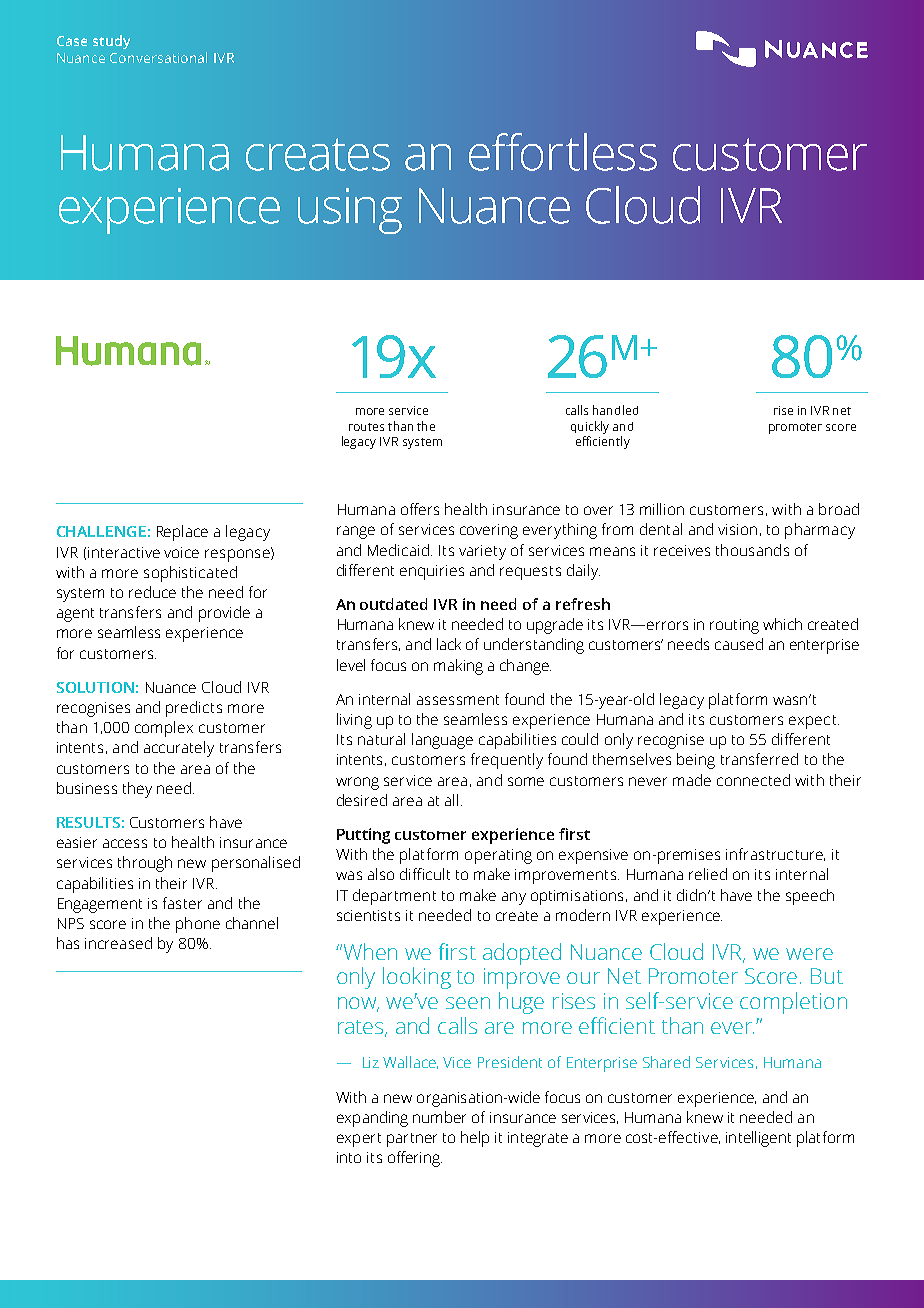  I want to click on they, so click(137, 790).
